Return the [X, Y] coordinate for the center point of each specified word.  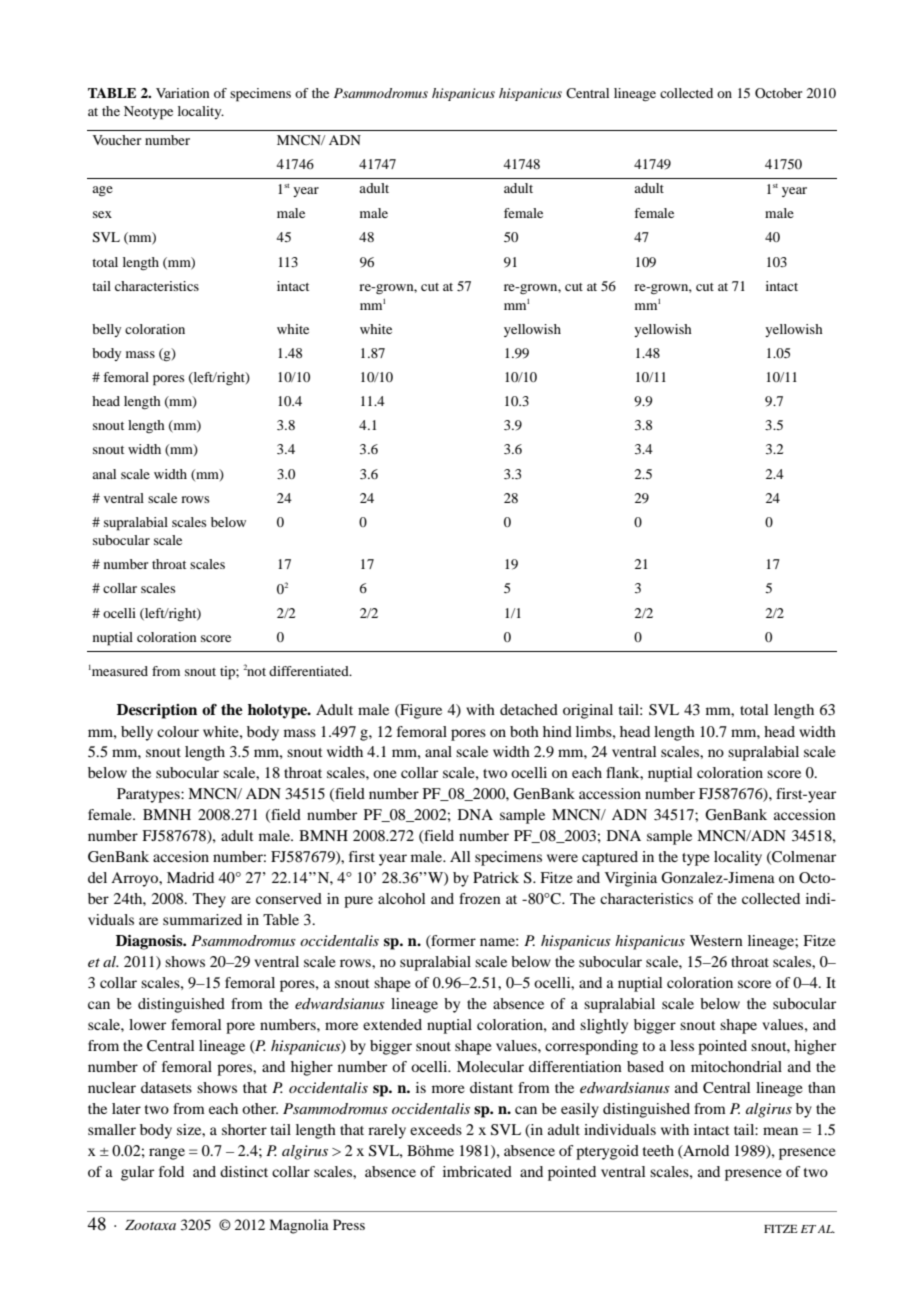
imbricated [477, 1171]
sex [102, 214]
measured [119, 671]
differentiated [310, 671]
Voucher [117, 140]
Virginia [631, 879]
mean [780, 1131]
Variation [182, 93]
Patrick [496, 877]
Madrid [190, 877]
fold [171, 1171]
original [588, 711]
